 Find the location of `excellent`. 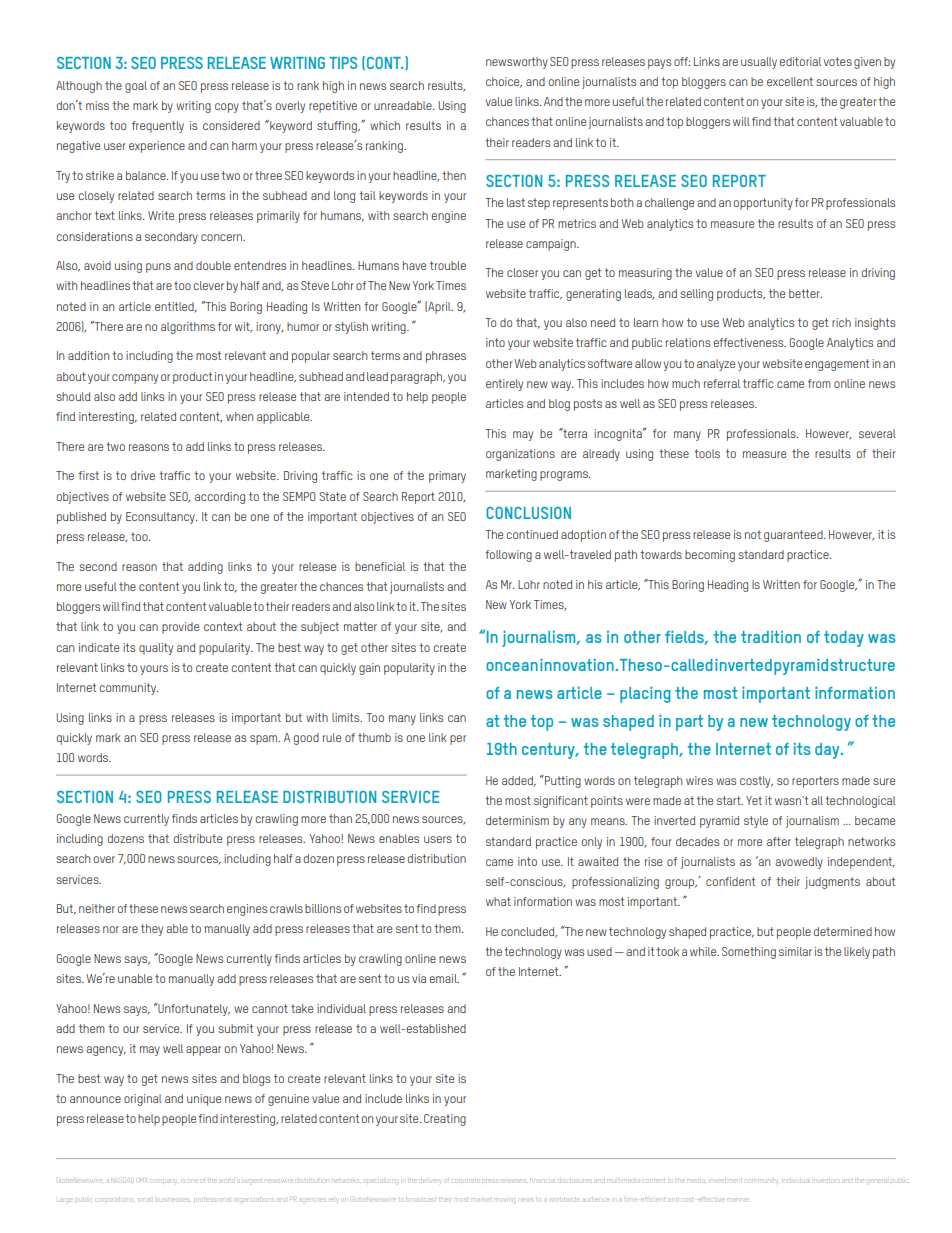

excellent is located at coordinates (790, 81).
